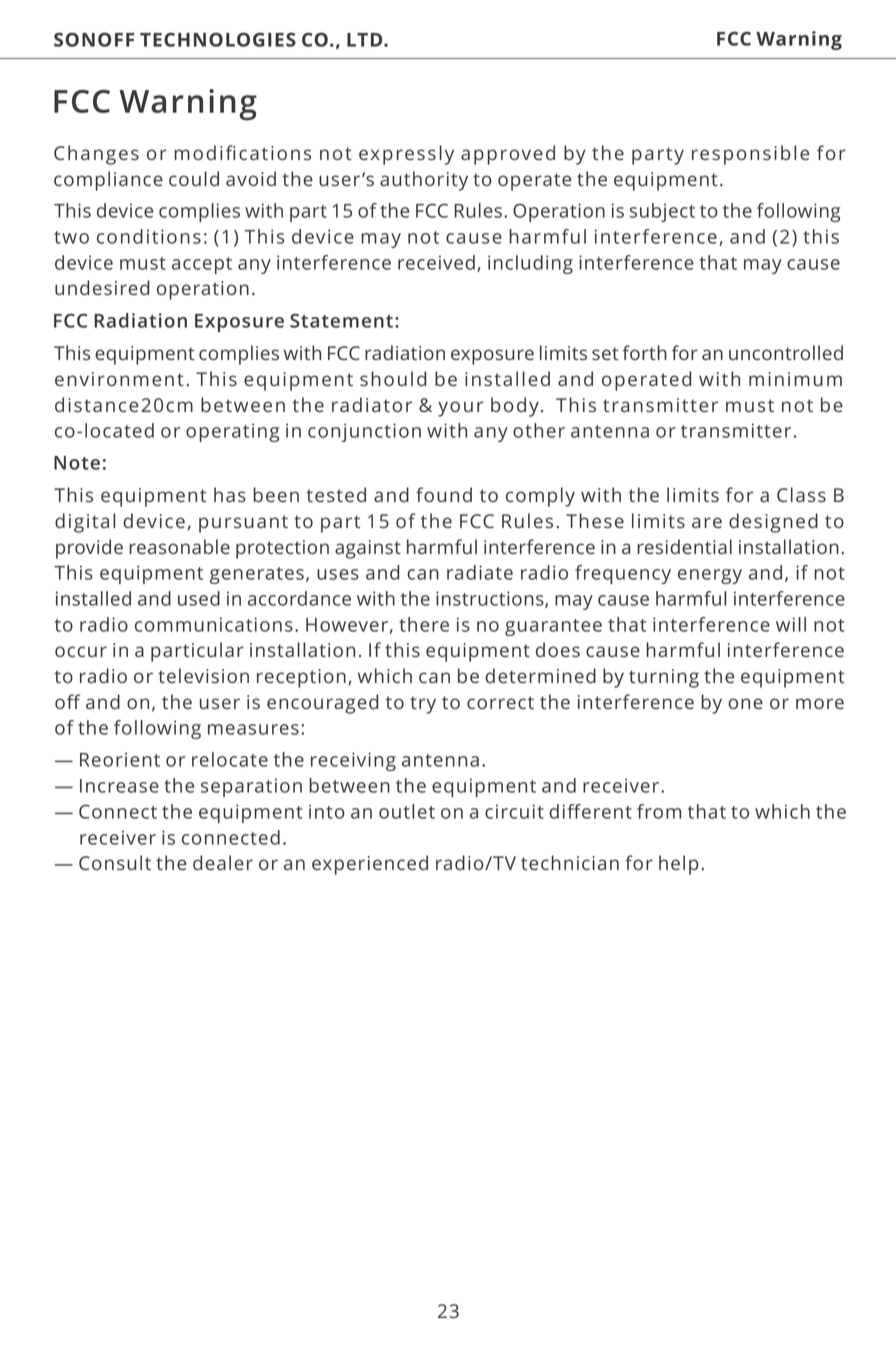 The height and width of the screenshot is (1345, 896). What do you see at coordinates (218, 39) in the screenshot?
I see `TECHNOLOGIES` at bounding box center [218, 39].
